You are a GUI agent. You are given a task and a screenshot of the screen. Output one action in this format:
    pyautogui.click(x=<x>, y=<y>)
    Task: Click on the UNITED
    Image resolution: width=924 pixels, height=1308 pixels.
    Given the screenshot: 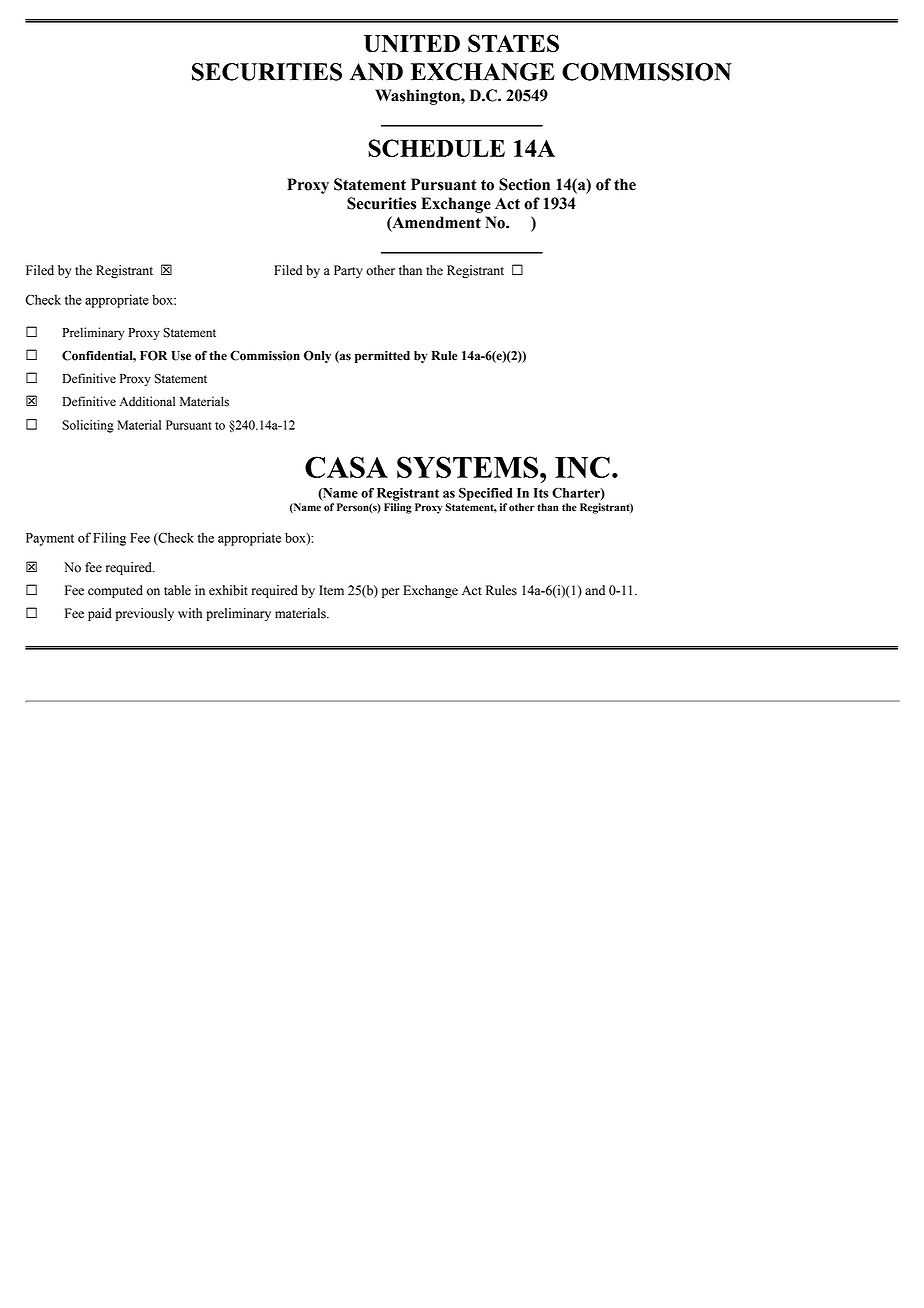 What is the action you would take?
    pyautogui.click(x=412, y=44)
